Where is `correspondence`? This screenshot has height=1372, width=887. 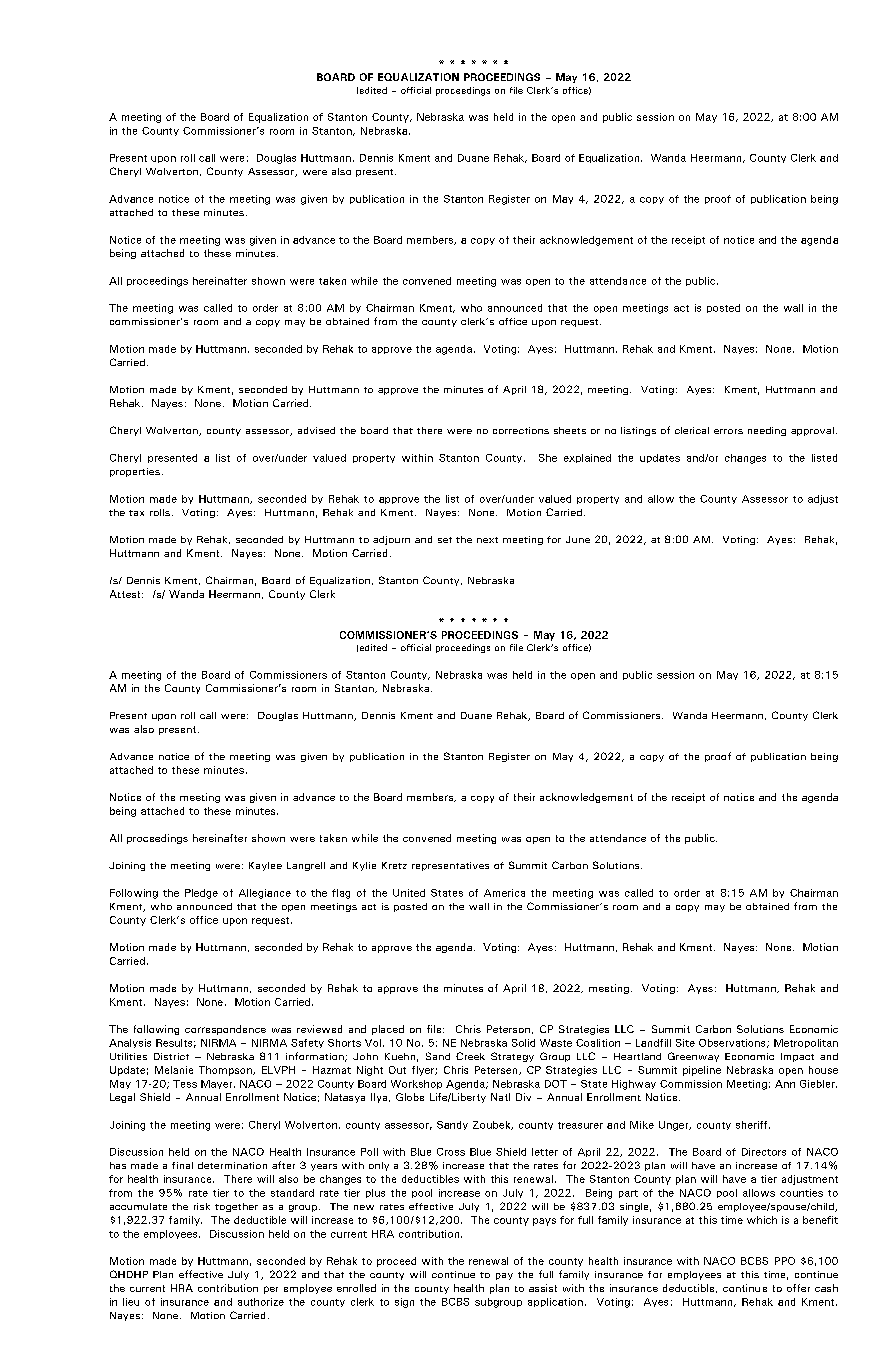 correspondence is located at coordinates (225, 1030).
